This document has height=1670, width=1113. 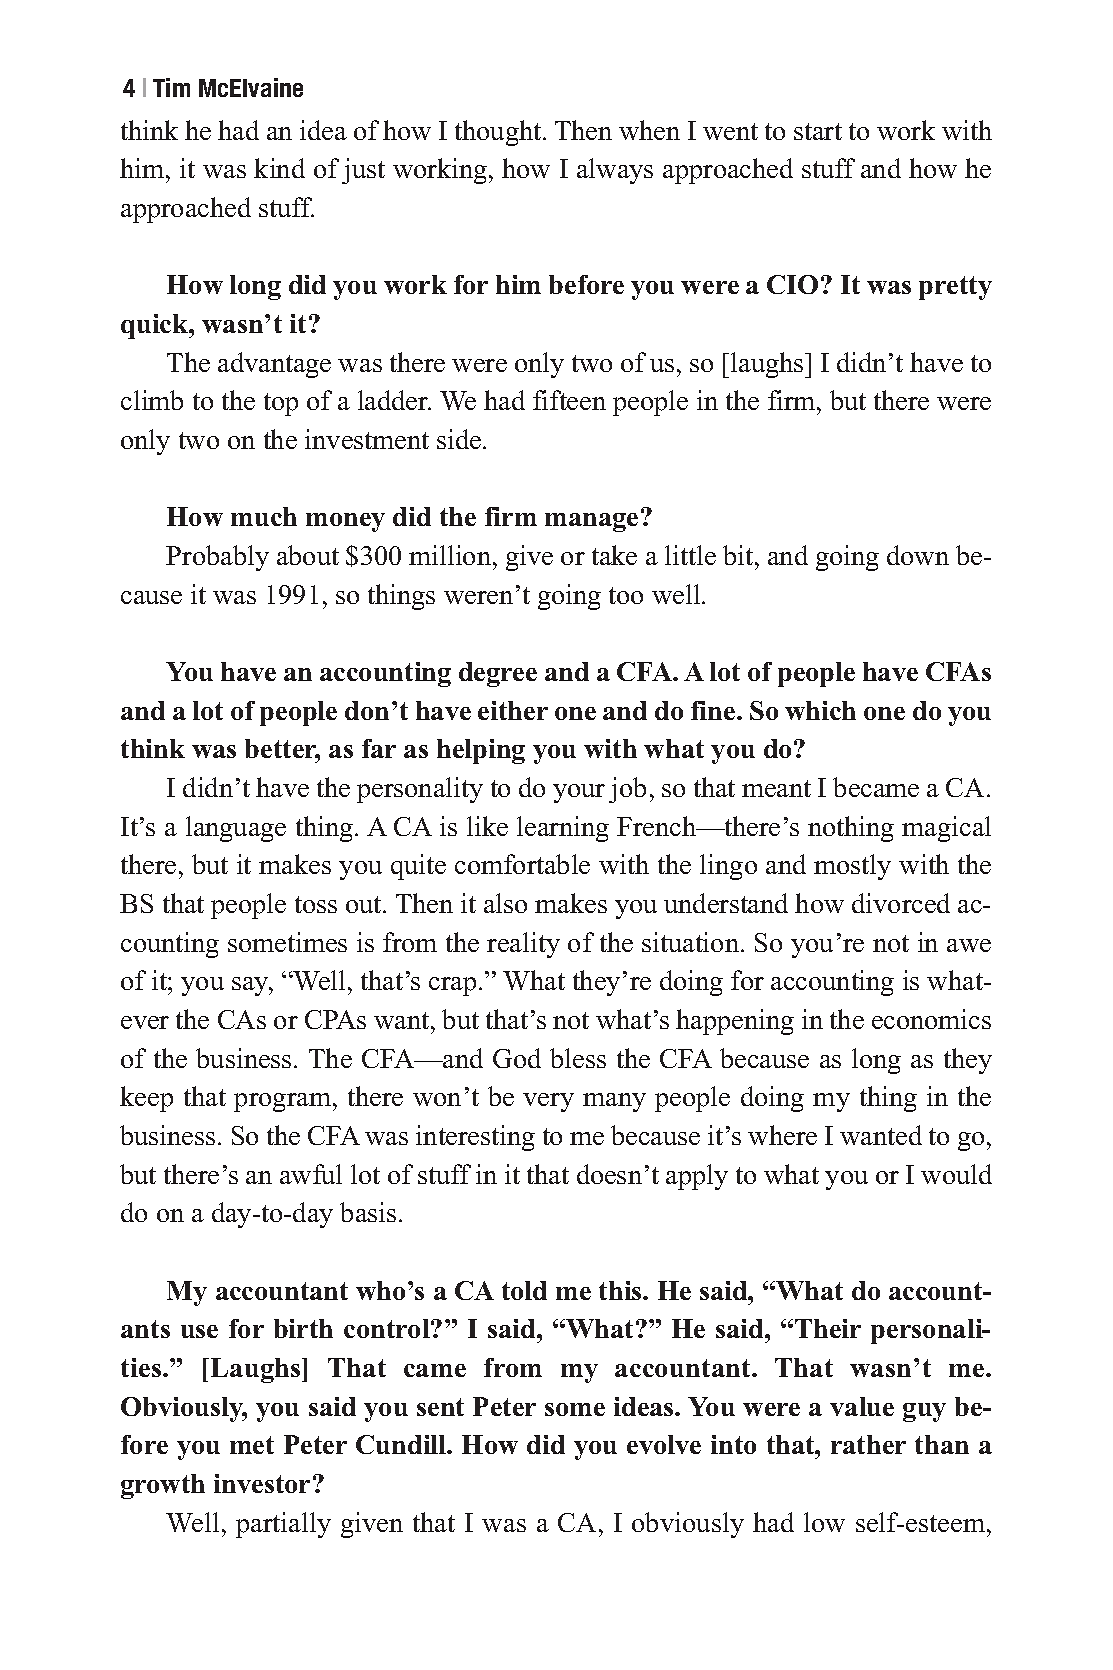 I want to click on down, so click(x=918, y=555).
